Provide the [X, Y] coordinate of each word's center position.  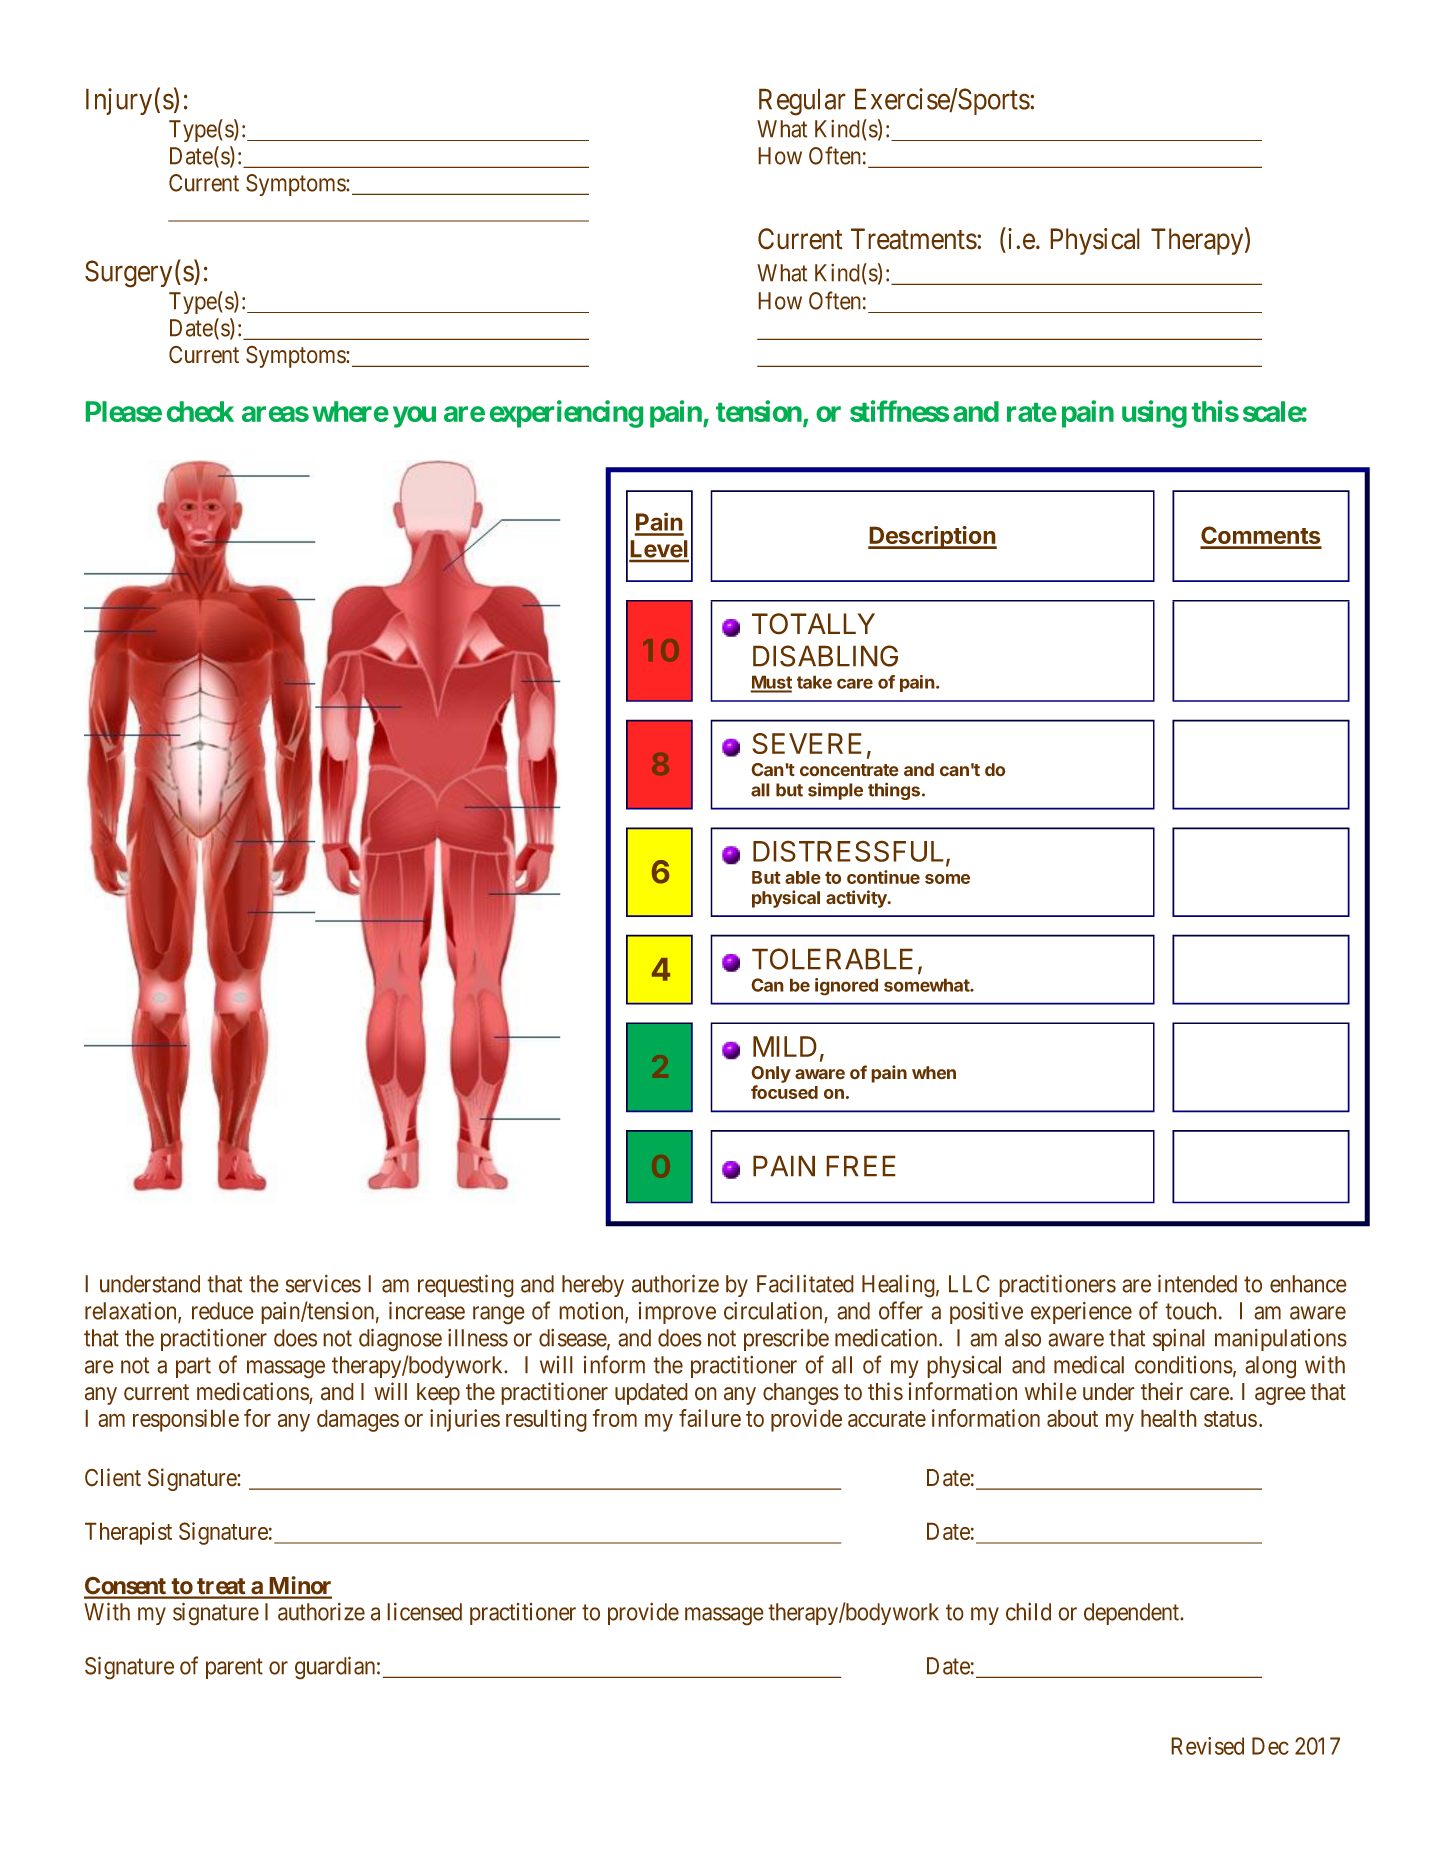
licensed [424, 1612]
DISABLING [825, 656]
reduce [223, 1311]
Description [932, 537]
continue [883, 877]
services [323, 1284]
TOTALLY [813, 624]
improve [677, 1313]
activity [857, 899]
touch [1191, 1311]
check [200, 411]
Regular [802, 102]
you [414, 417]
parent [234, 1668]
